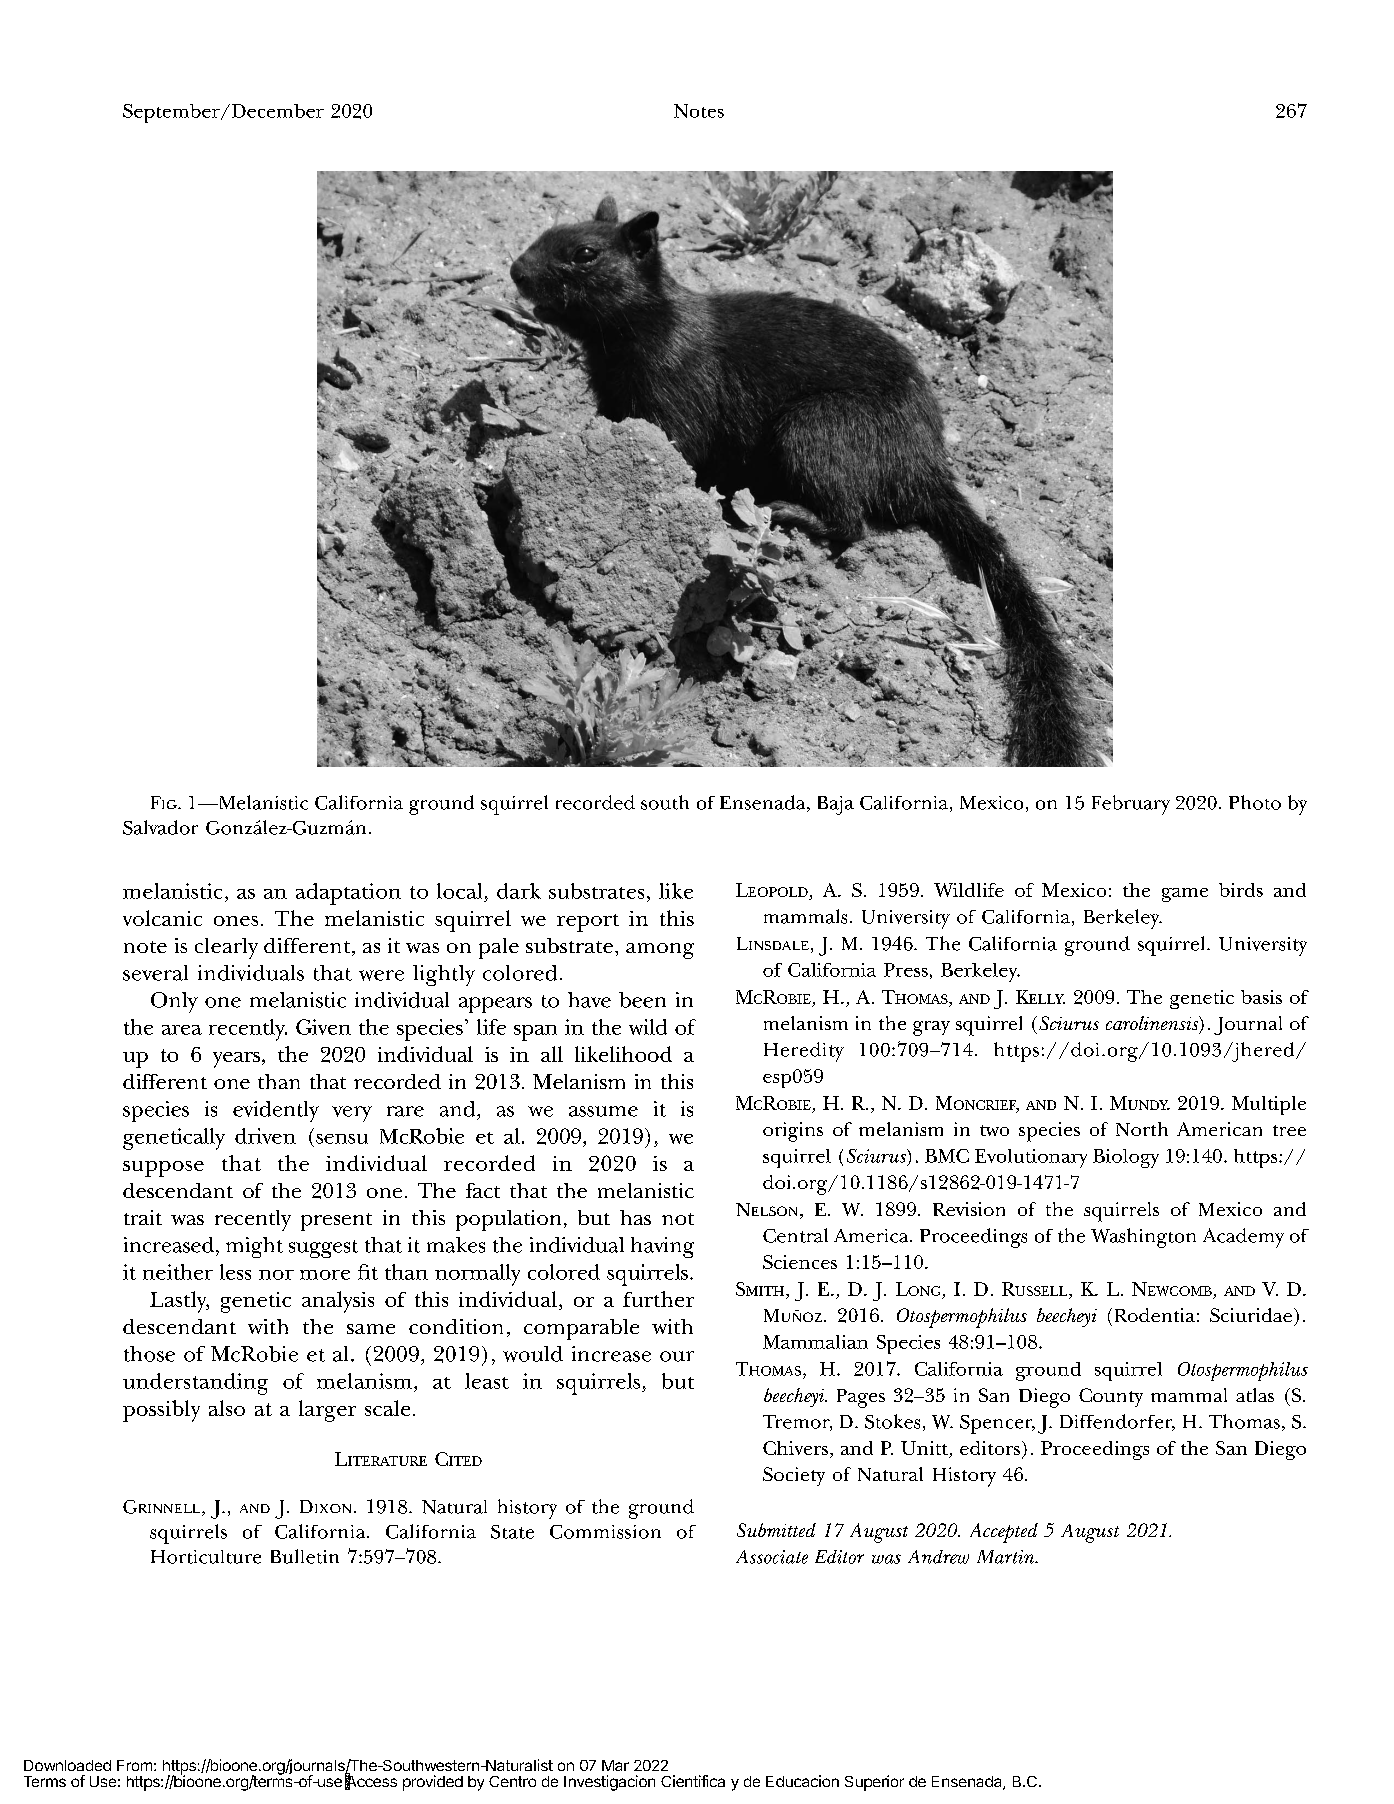  Describe the element at coordinates (1261, 997) in the document. I see `basis` at that location.
